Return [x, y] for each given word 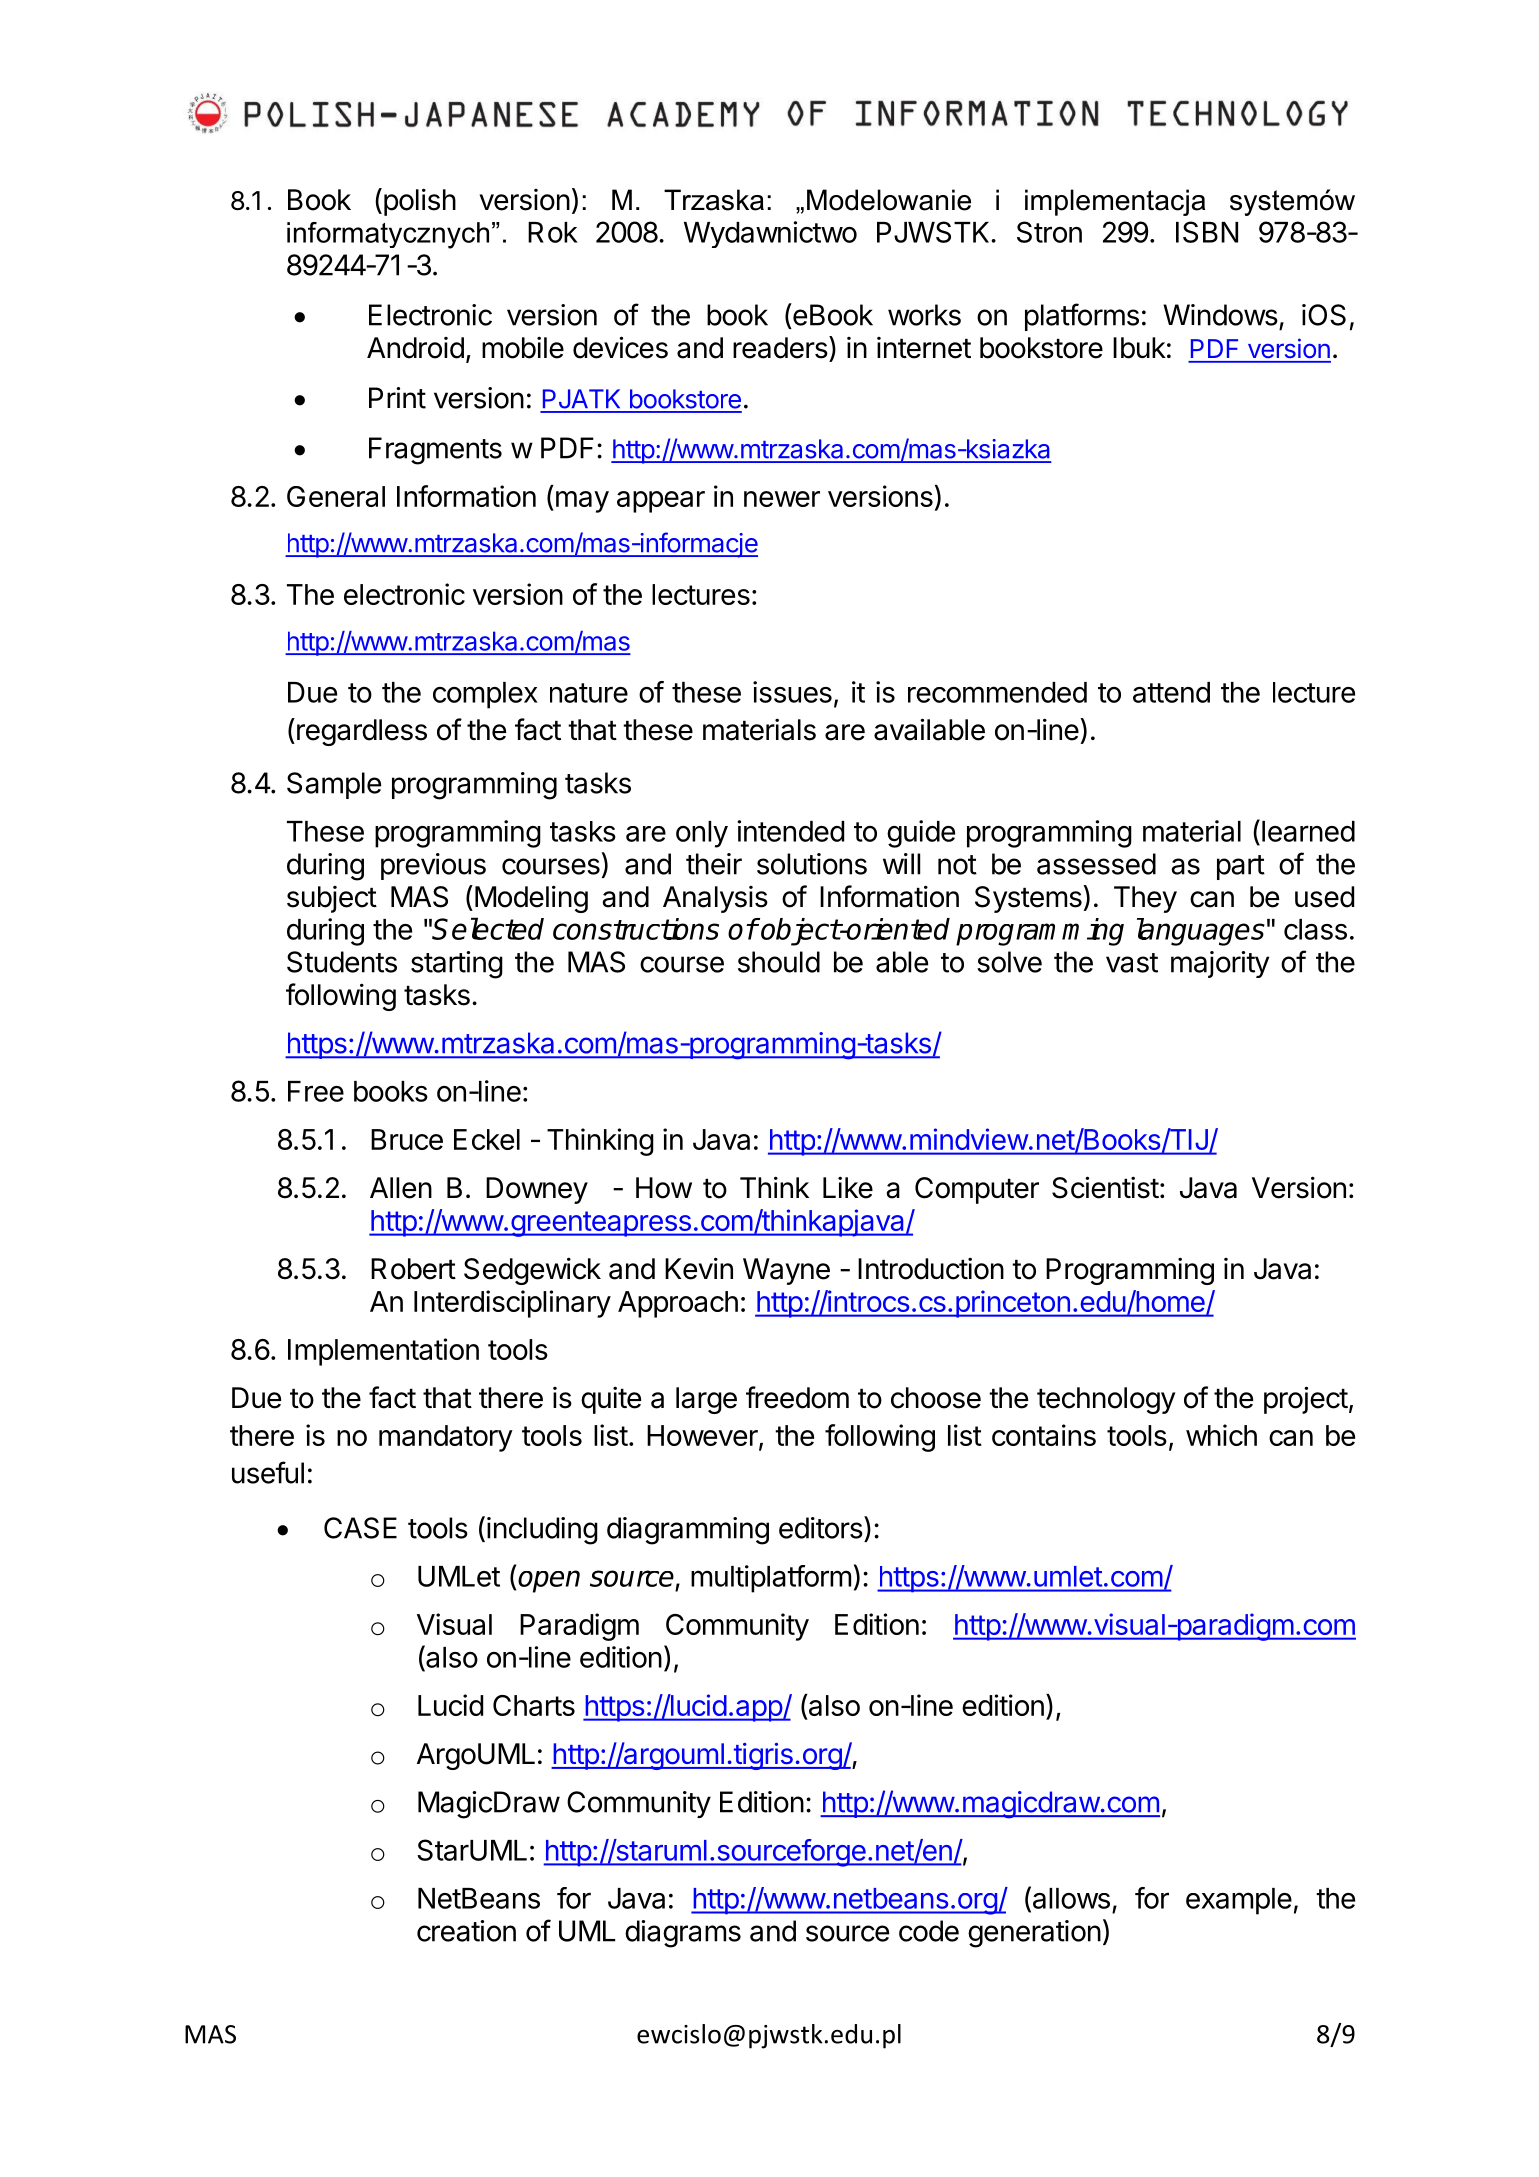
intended [790, 831]
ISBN [1207, 232]
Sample [334, 785]
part [1241, 867]
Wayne [786, 1271]
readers [780, 348]
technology [1106, 1400]
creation [466, 1931]
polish [418, 202]
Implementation [383, 1352]
